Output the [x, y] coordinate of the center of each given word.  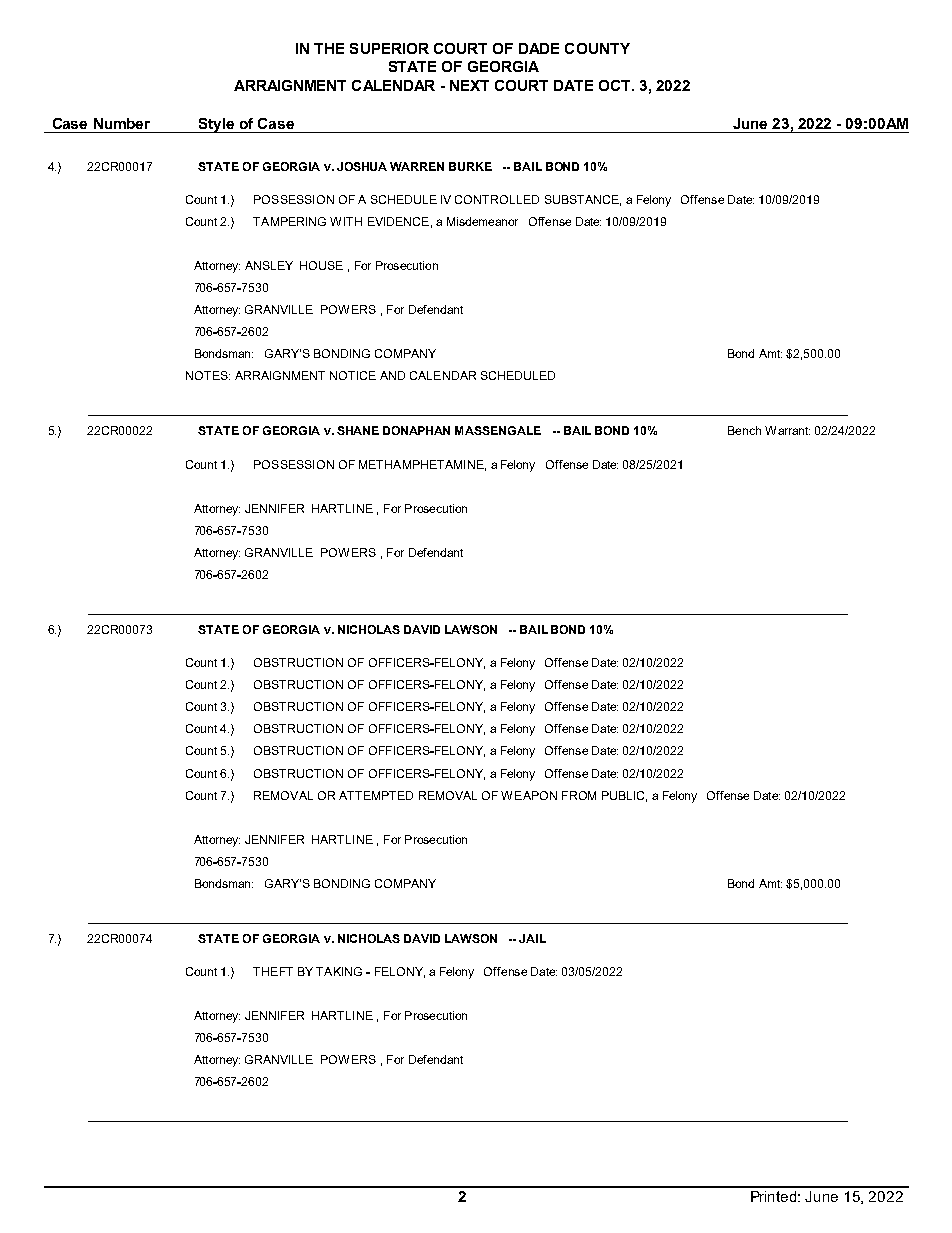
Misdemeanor [482, 221]
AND [392, 375]
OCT [616, 85]
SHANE [358, 430]
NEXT [469, 85]
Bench [744, 430]
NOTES [208, 375]
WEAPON [529, 795]
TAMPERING [289, 221]
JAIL [532, 938]
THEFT [273, 971]
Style [216, 125]
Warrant [787, 430]
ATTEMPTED [376, 795]
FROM [579, 795]
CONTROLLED [497, 199]
